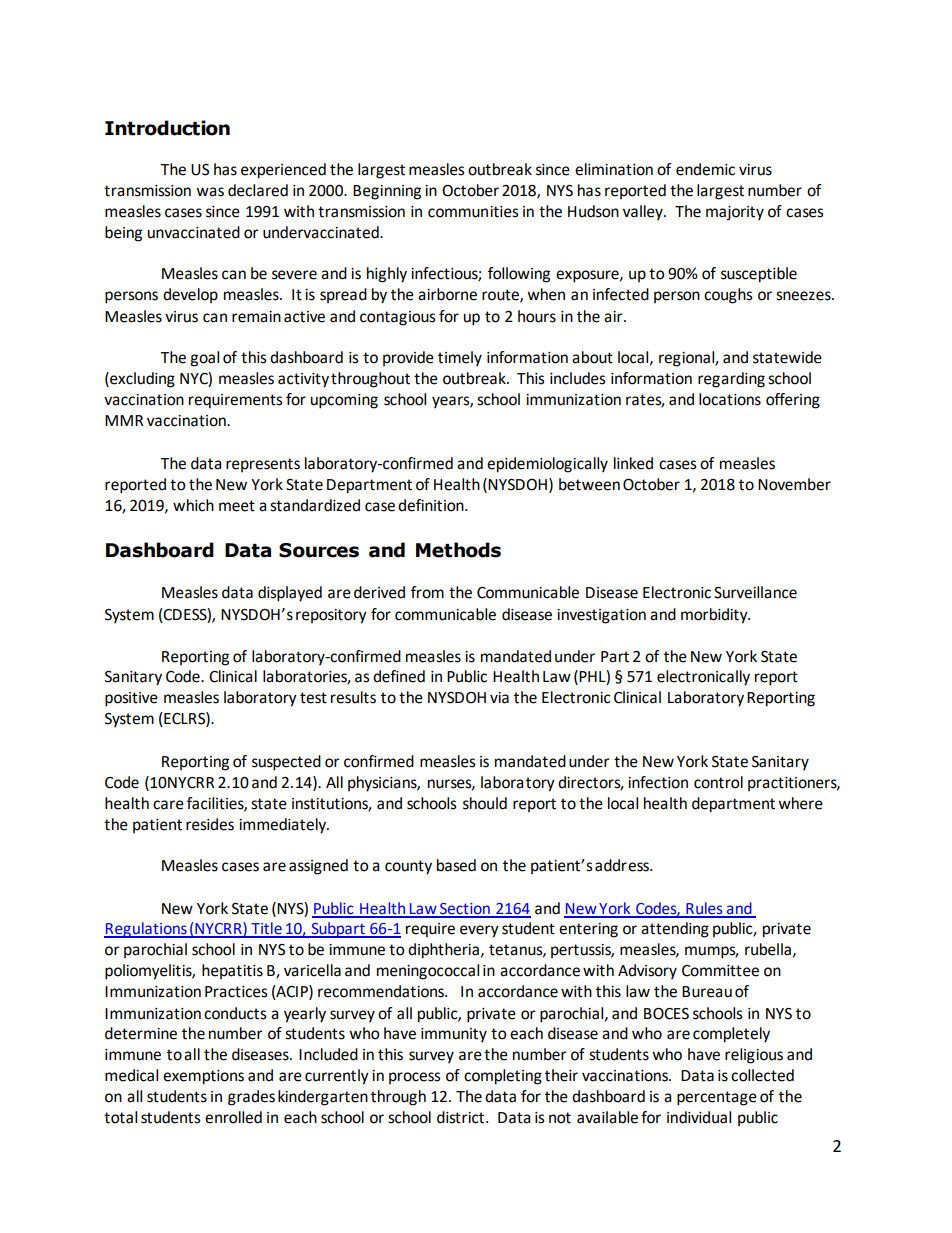 The image size is (952, 1233). Describe the element at coordinates (705, 169) in the screenshot. I see `endemic` at that location.
